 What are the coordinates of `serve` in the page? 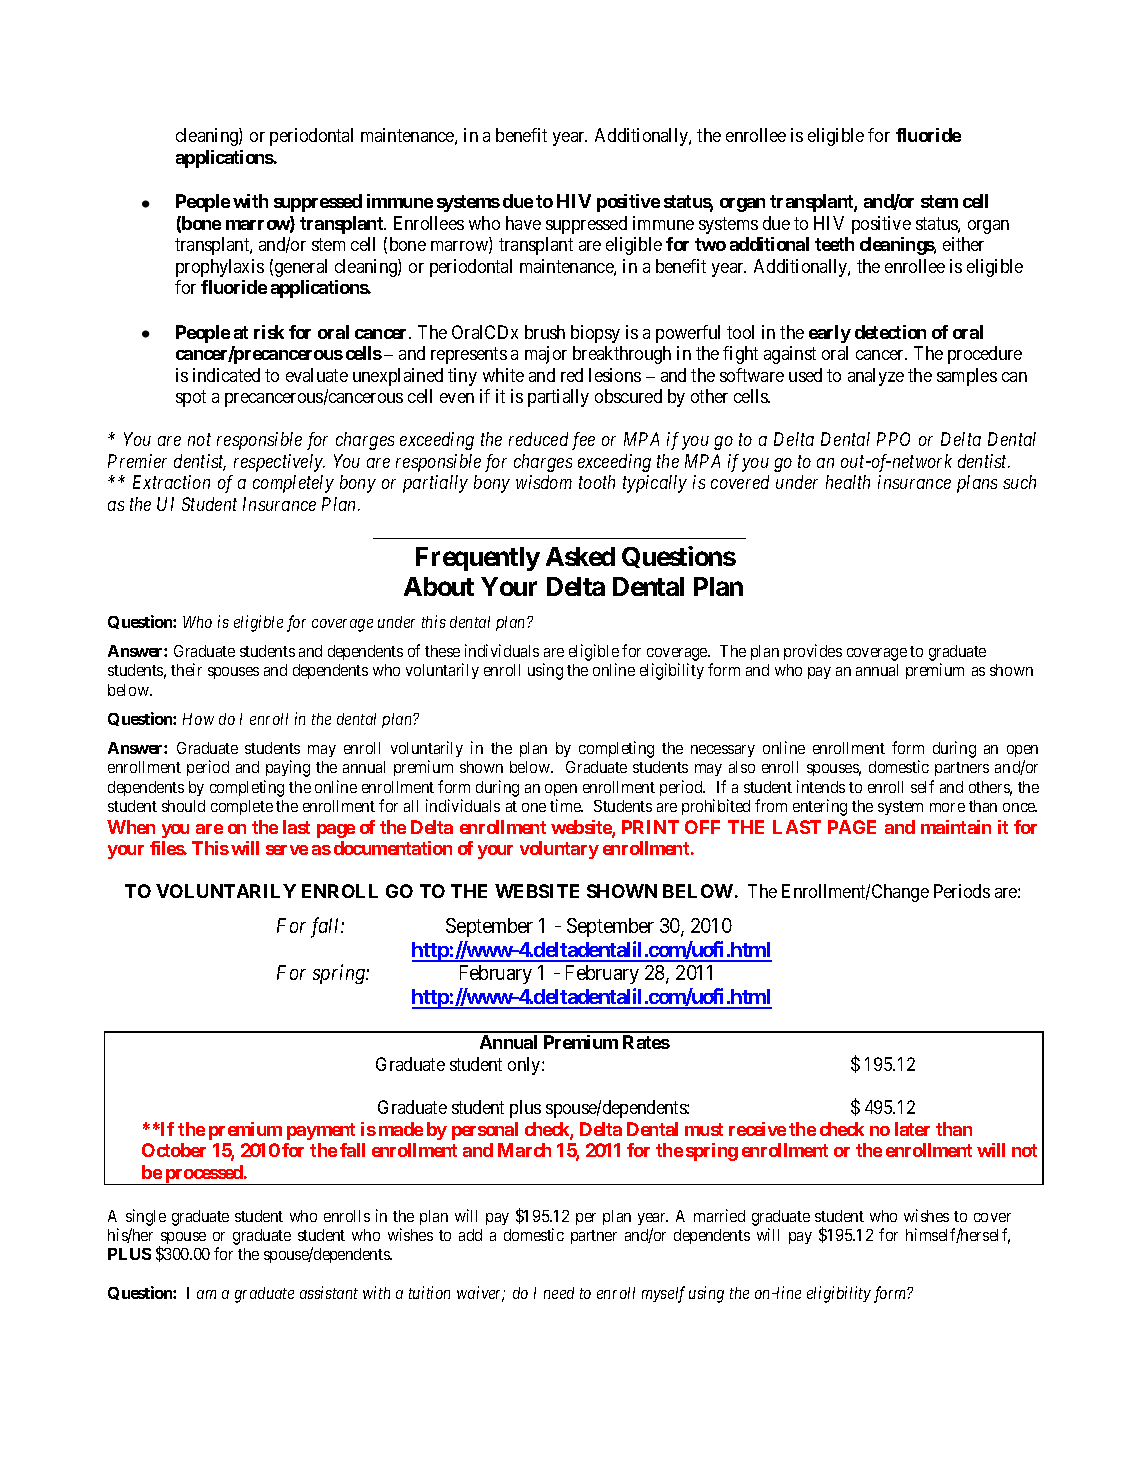 It's located at (287, 850).
